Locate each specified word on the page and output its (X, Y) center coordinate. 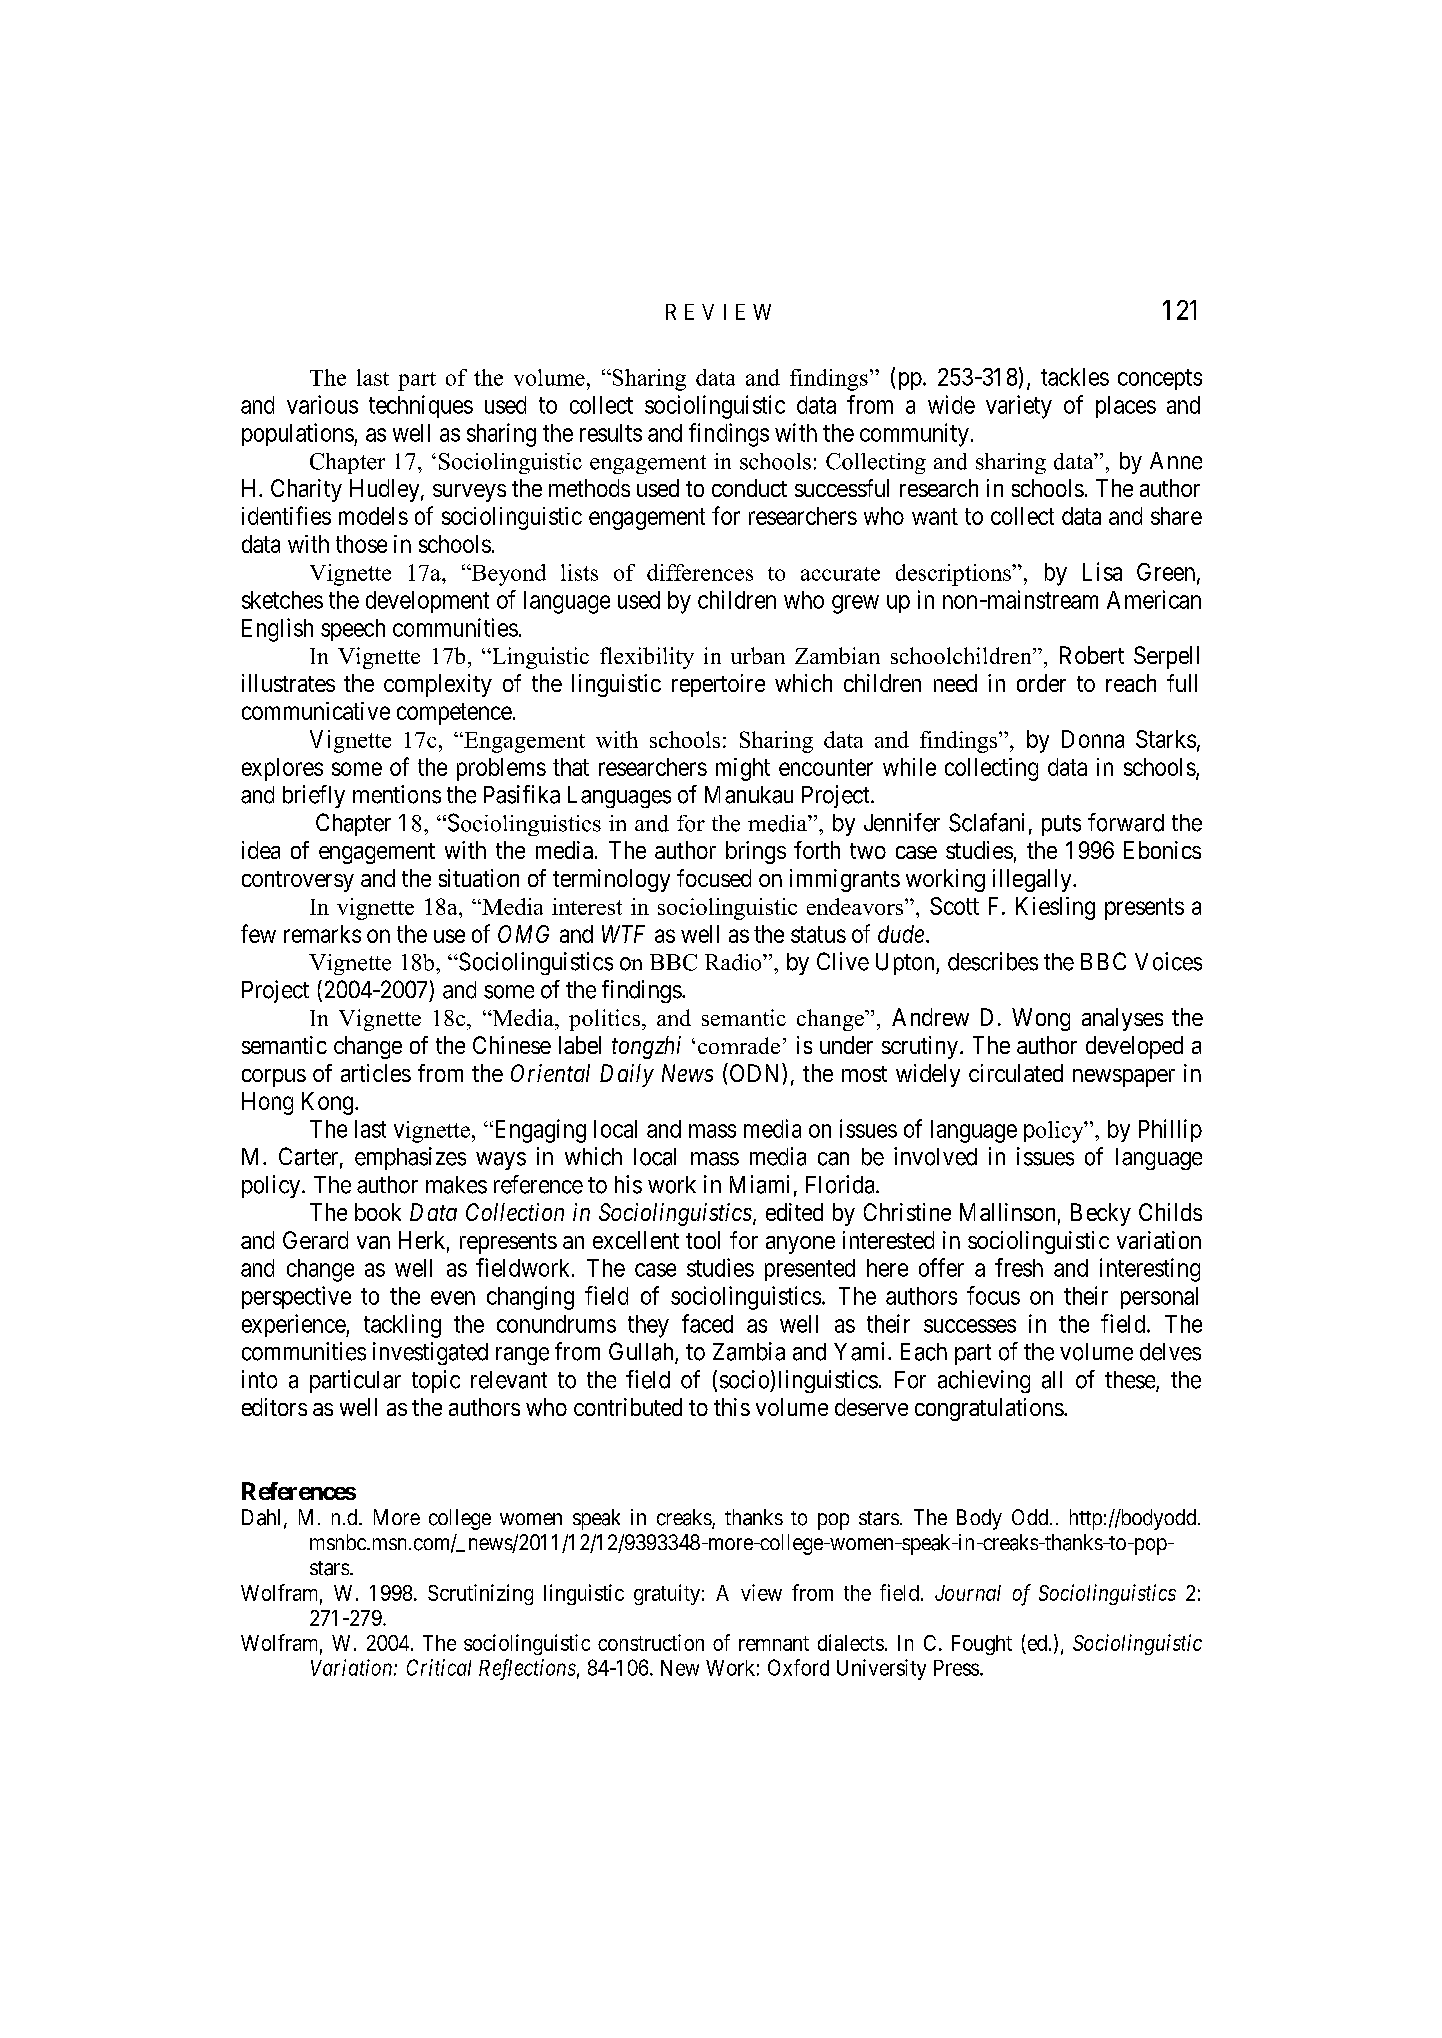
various (322, 404)
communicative (316, 711)
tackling (402, 1326)
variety (1019, 407)
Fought (982, 1645)
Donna (1093, 739)
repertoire (718, 685)
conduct (749, 488)
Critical (439, 1667)
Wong (1041, 1019)
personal (1159, 1298)
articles (376, 1073)
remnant (774, 1643)
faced (707, 1323)
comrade (739, 1045)
